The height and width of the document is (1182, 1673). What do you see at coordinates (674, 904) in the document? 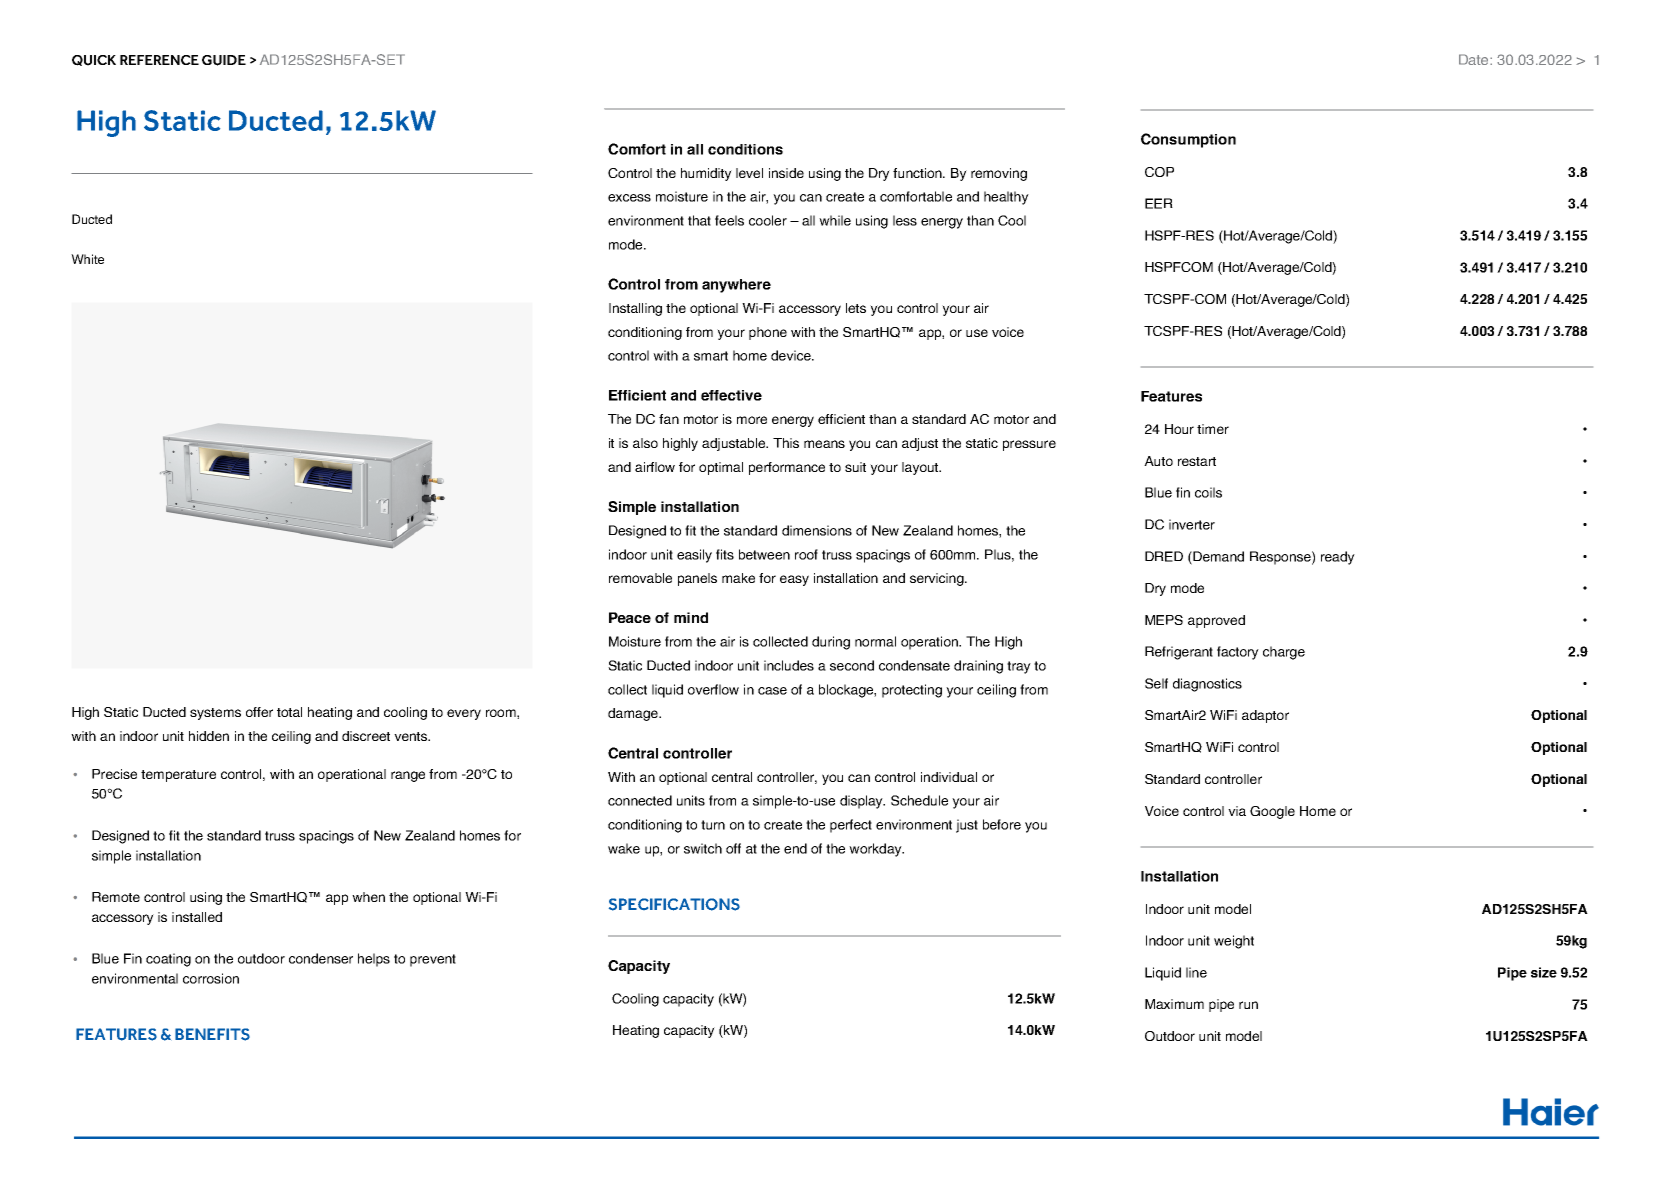
I see `SPECIFICATIONS` at bounding box center [674, 904].
